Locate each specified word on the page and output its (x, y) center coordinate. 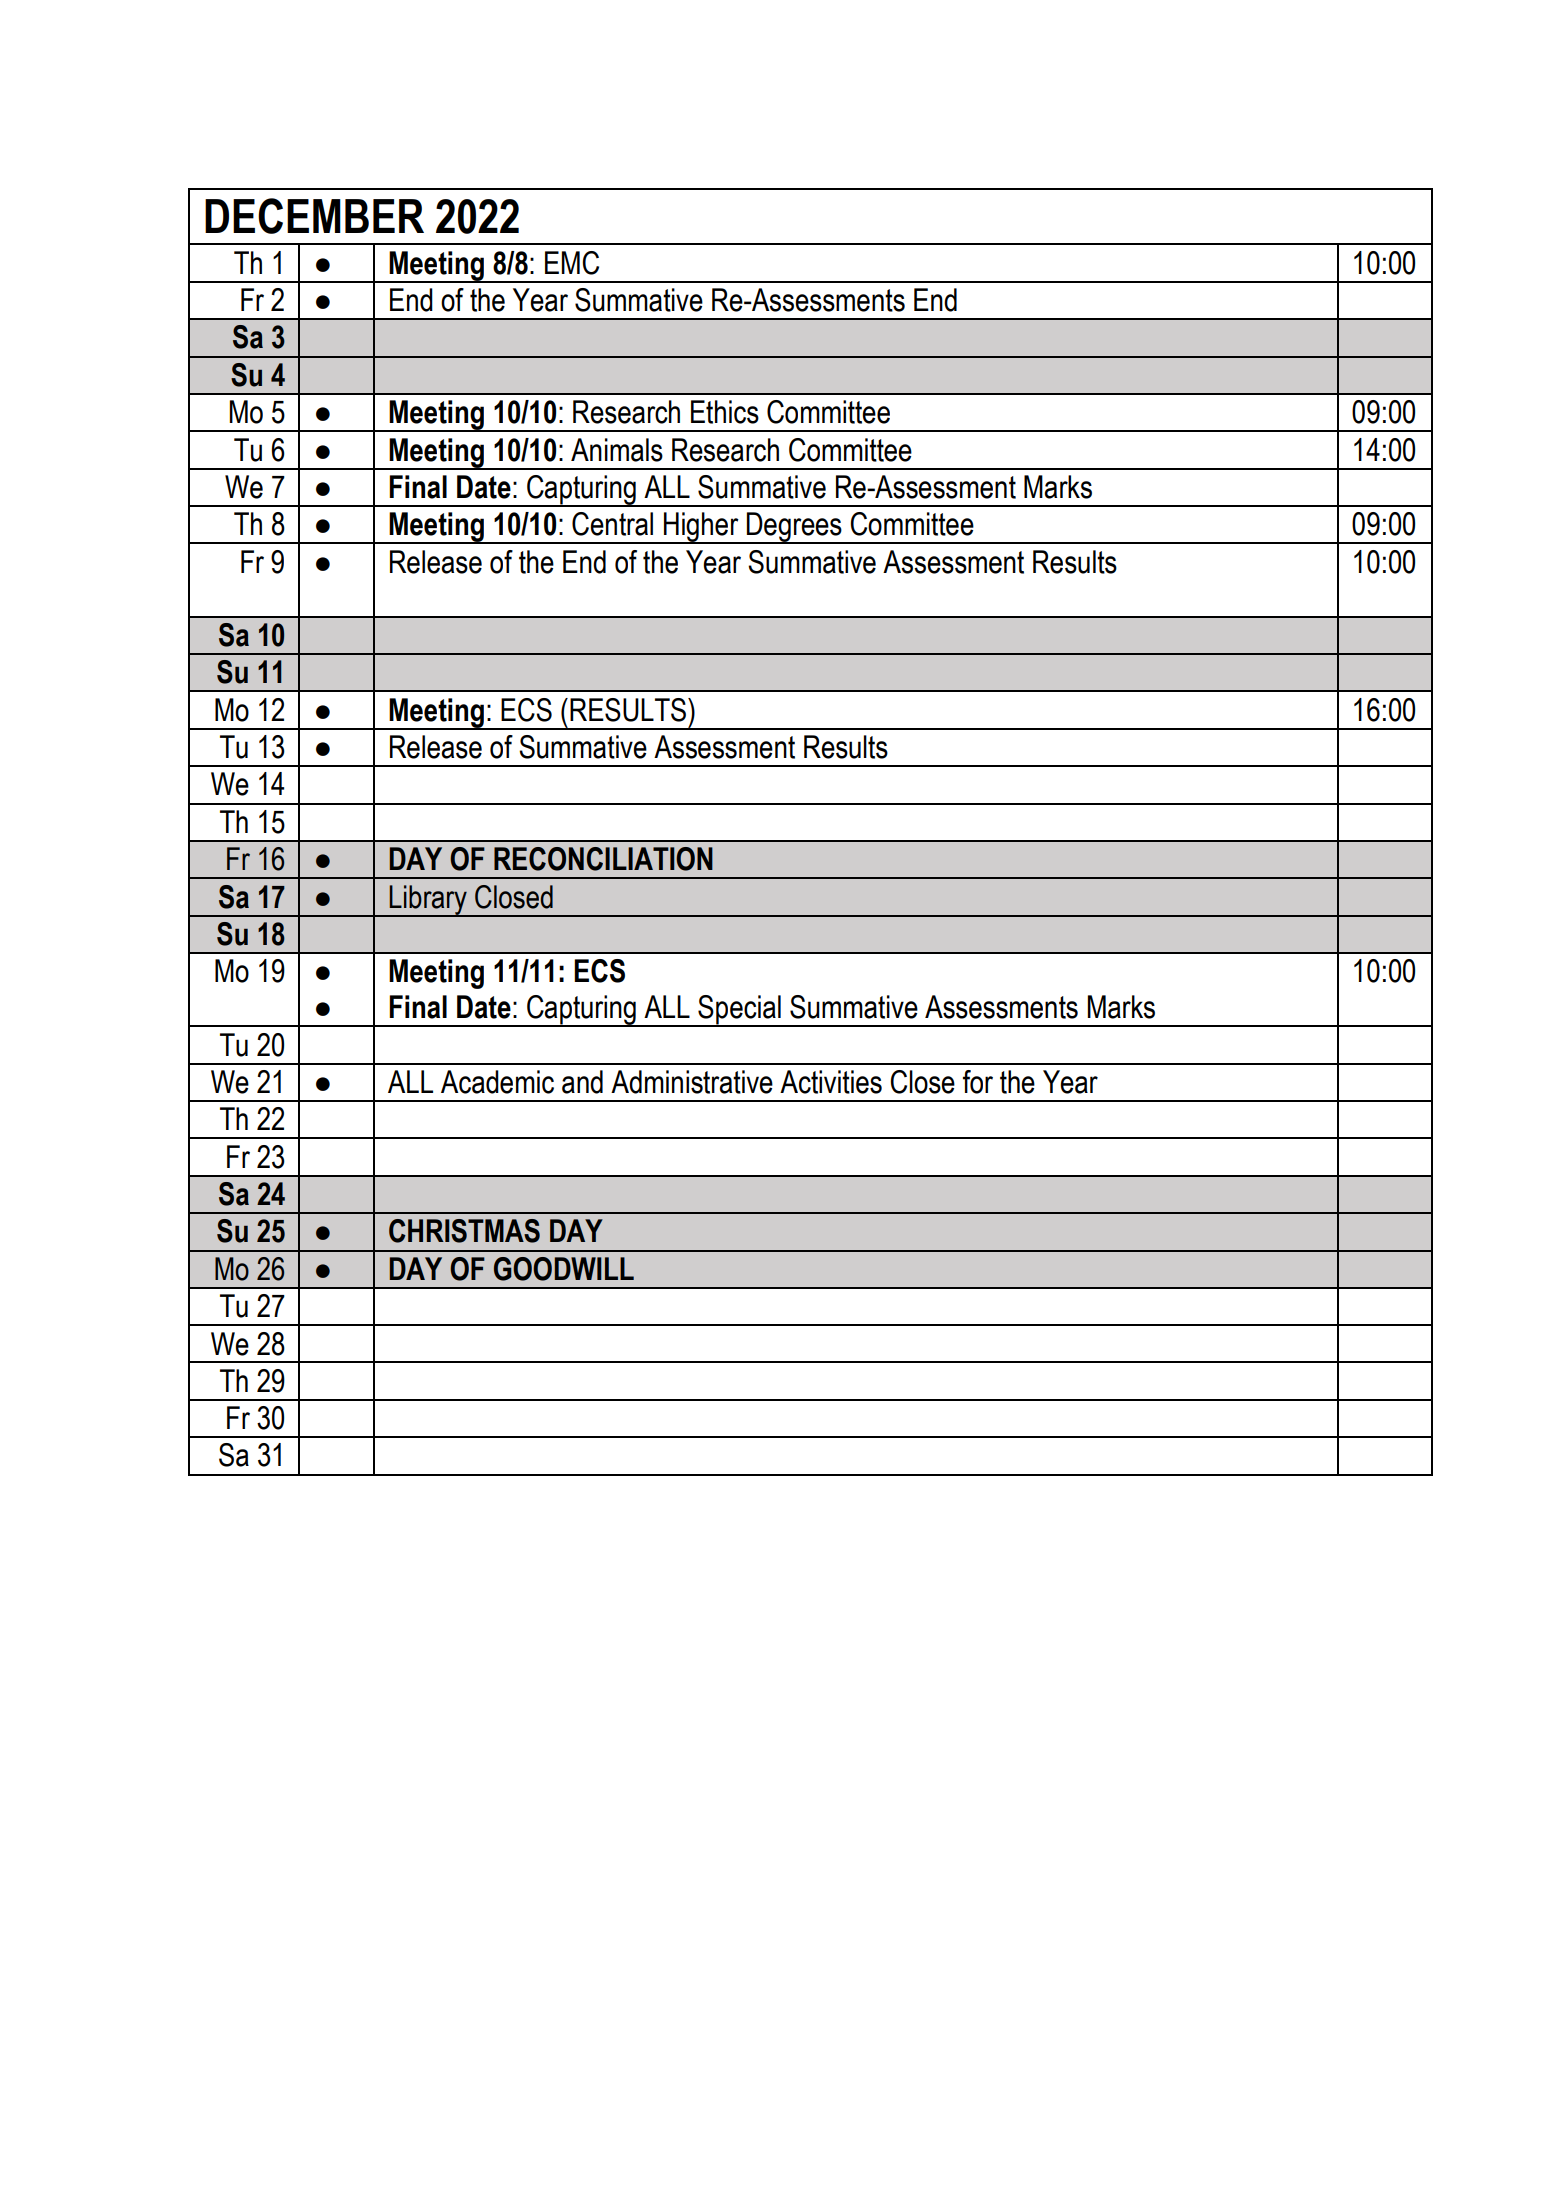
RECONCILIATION (603, 859)
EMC (572, 263)
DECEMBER (314, 216)
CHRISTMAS (464, 1231)
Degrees (794, 528)
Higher (701, 528)
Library (428, 901)
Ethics (725, 412)
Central (612, 524)
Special (739, 1011)
